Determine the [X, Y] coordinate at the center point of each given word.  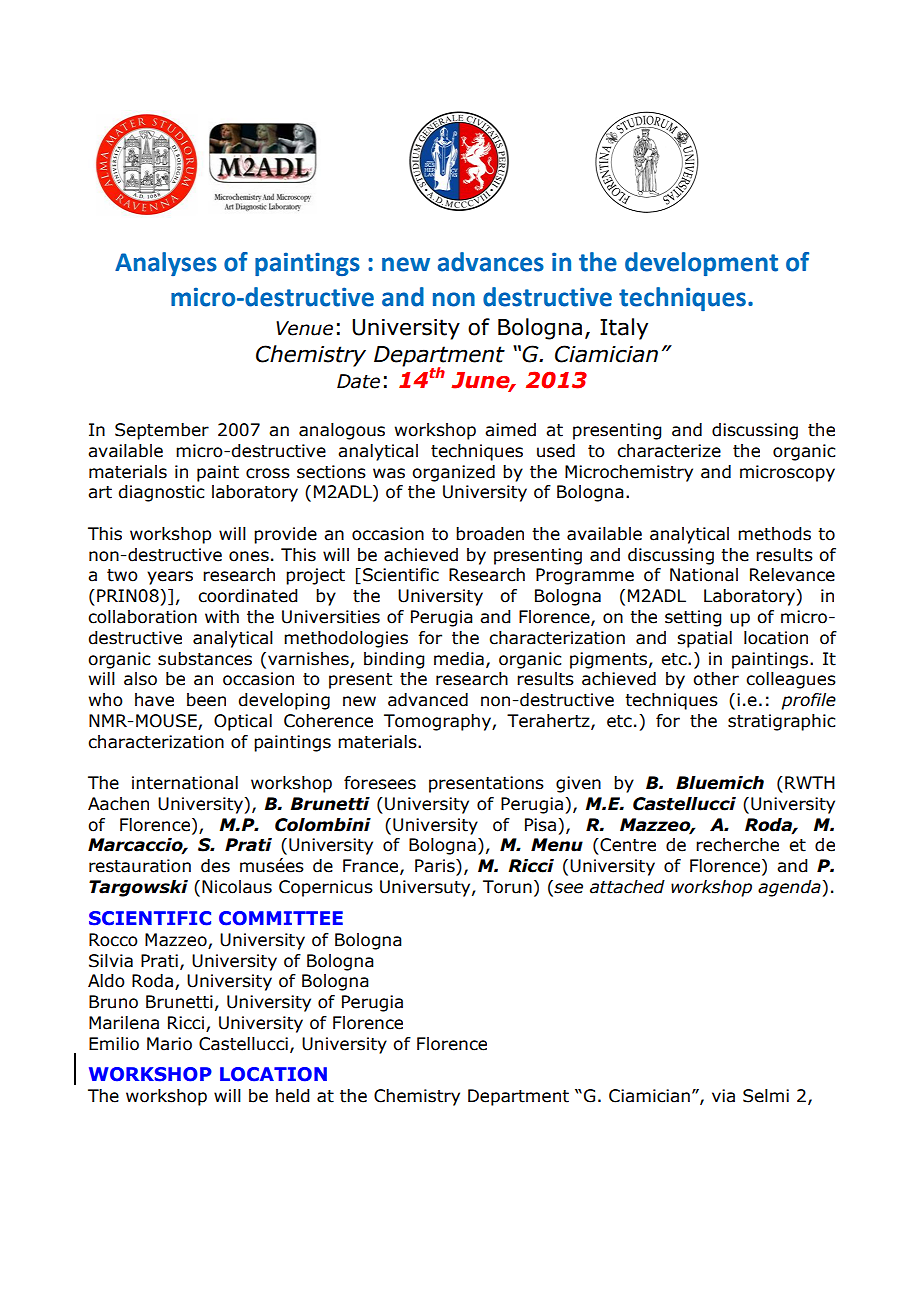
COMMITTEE [281, 918]
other [716, 679]
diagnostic [161, 493]
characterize [669, 451]
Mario [169, 1044]
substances [205, 659]
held [293, 1096]
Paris [436, 866]
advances [491, 262]
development [701, 264]
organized [453, 473]
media [459, 659]
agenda [790, 888]
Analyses [166, 264]
